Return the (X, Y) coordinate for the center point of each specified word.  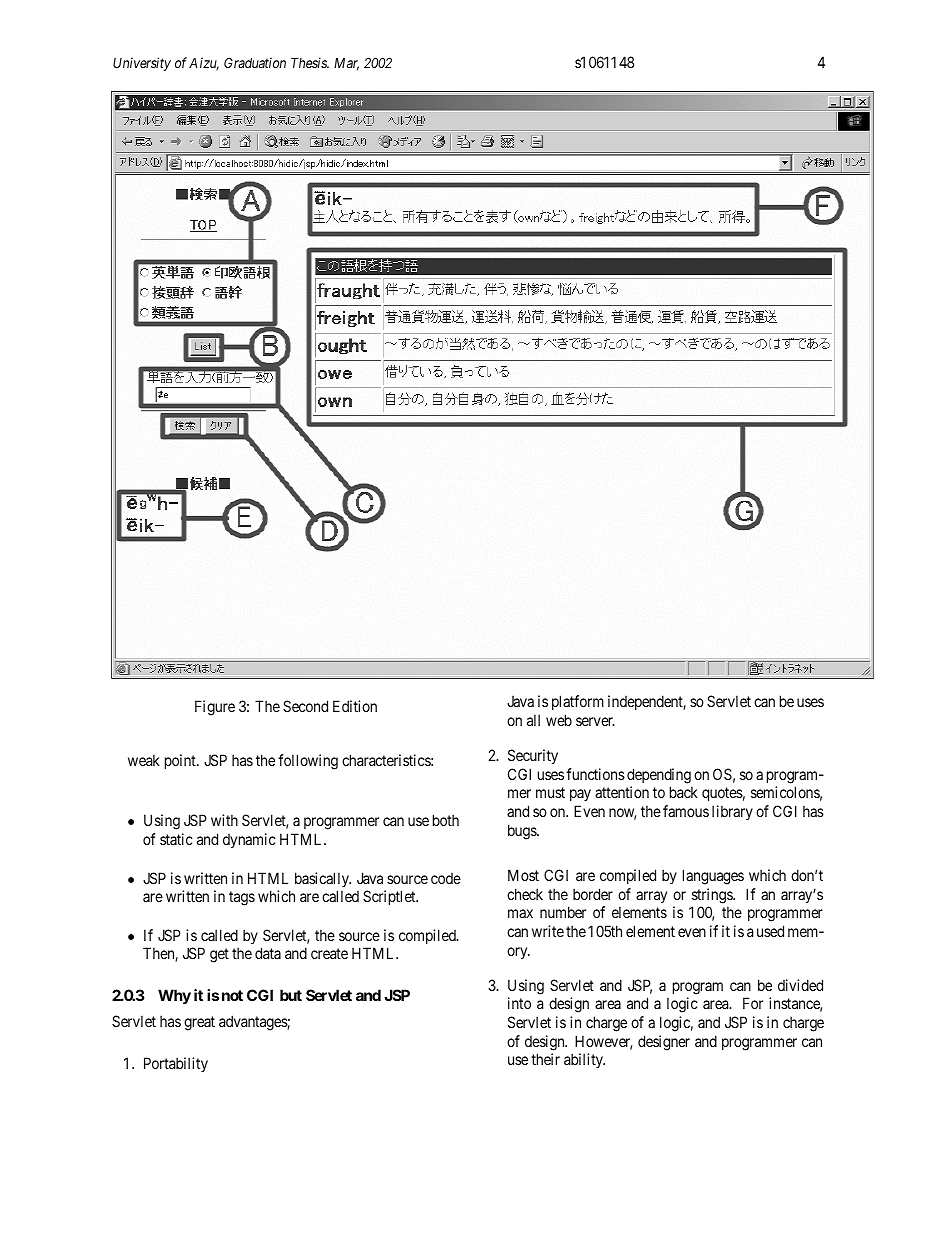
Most (523, 875)
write (548, 931)
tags (242, 898)
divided (800, 985)
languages (713, 877)
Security (533, 756)
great (199, 1023)
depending (659, 776)
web (559, 720)
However (603, 1042)
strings (713, 896)
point (181, 761)
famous (686, 811)
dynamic (249, 840)
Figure (215, 708)
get (219, 956)
